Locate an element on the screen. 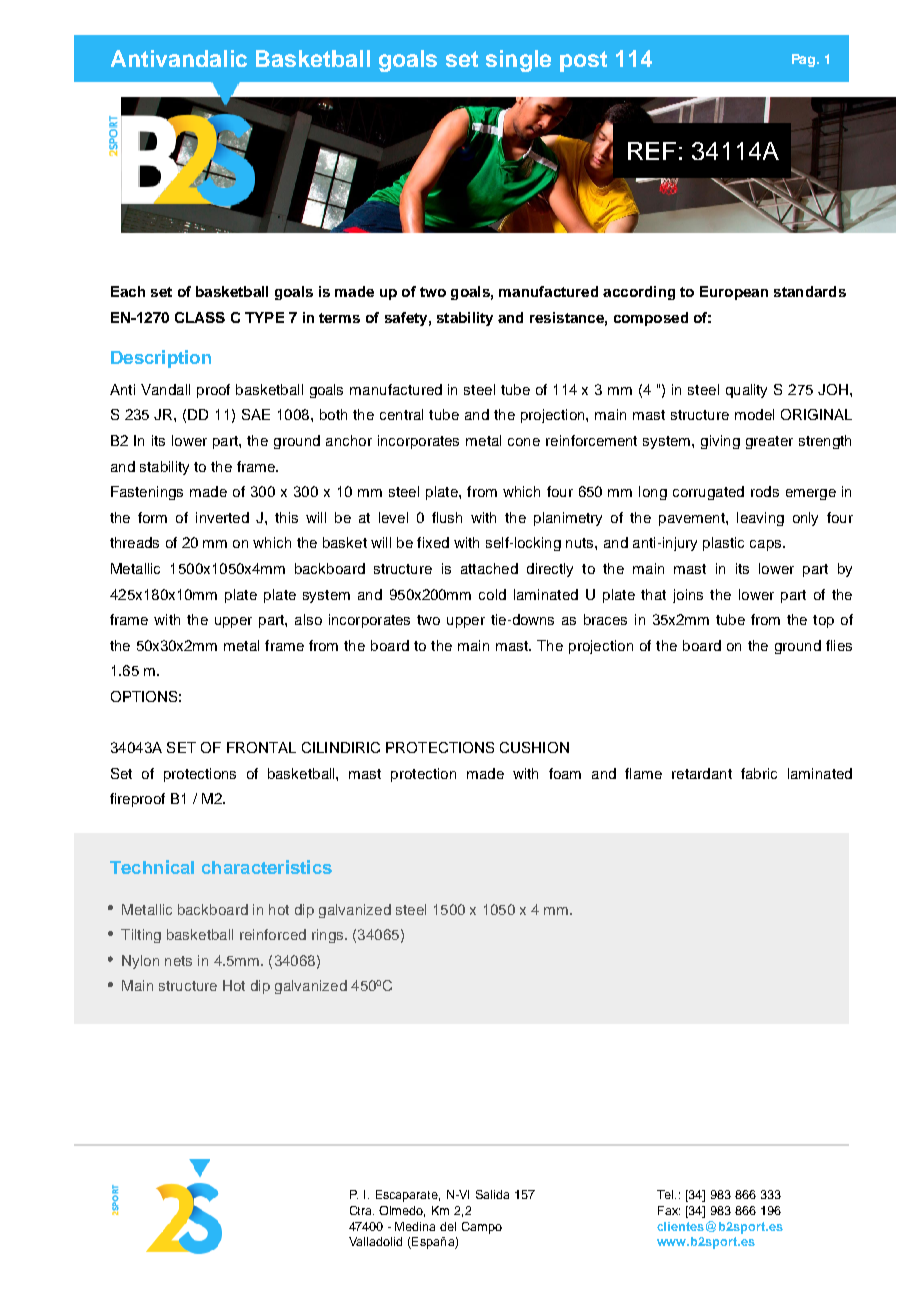  Salida is located at coordinates (492, 1194).
